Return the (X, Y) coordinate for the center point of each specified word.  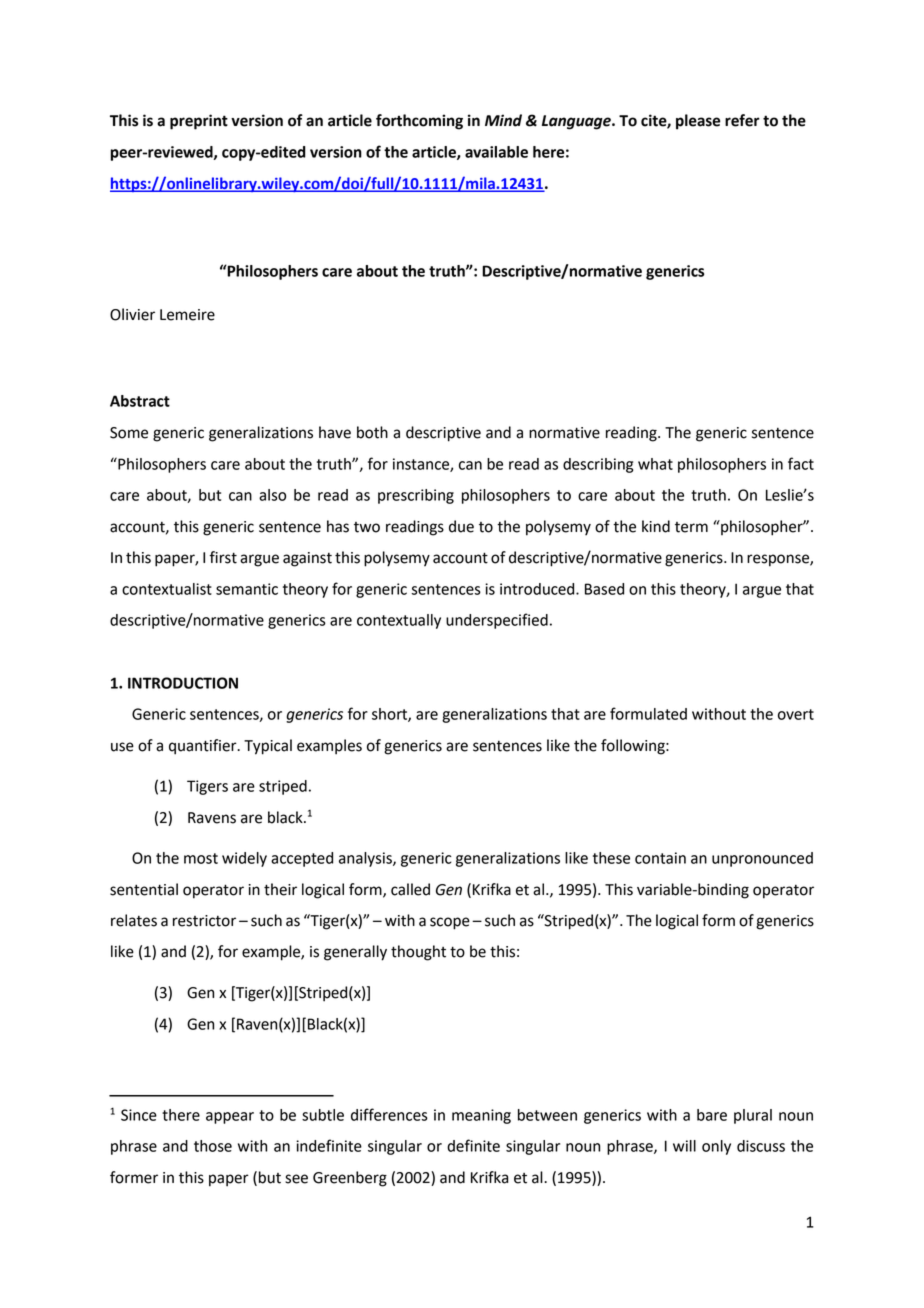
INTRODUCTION (183, 683)
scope (450, 923)
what (655, 464)
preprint (199, 122)
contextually (399, 621)
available (496, 152)
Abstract (140, 401)
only (716, 1147)
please (698, 122)
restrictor (204, 921)
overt (796, 714)
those (213, 1146)
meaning (481, 1116)
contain (660, 858)
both (372, 432)
